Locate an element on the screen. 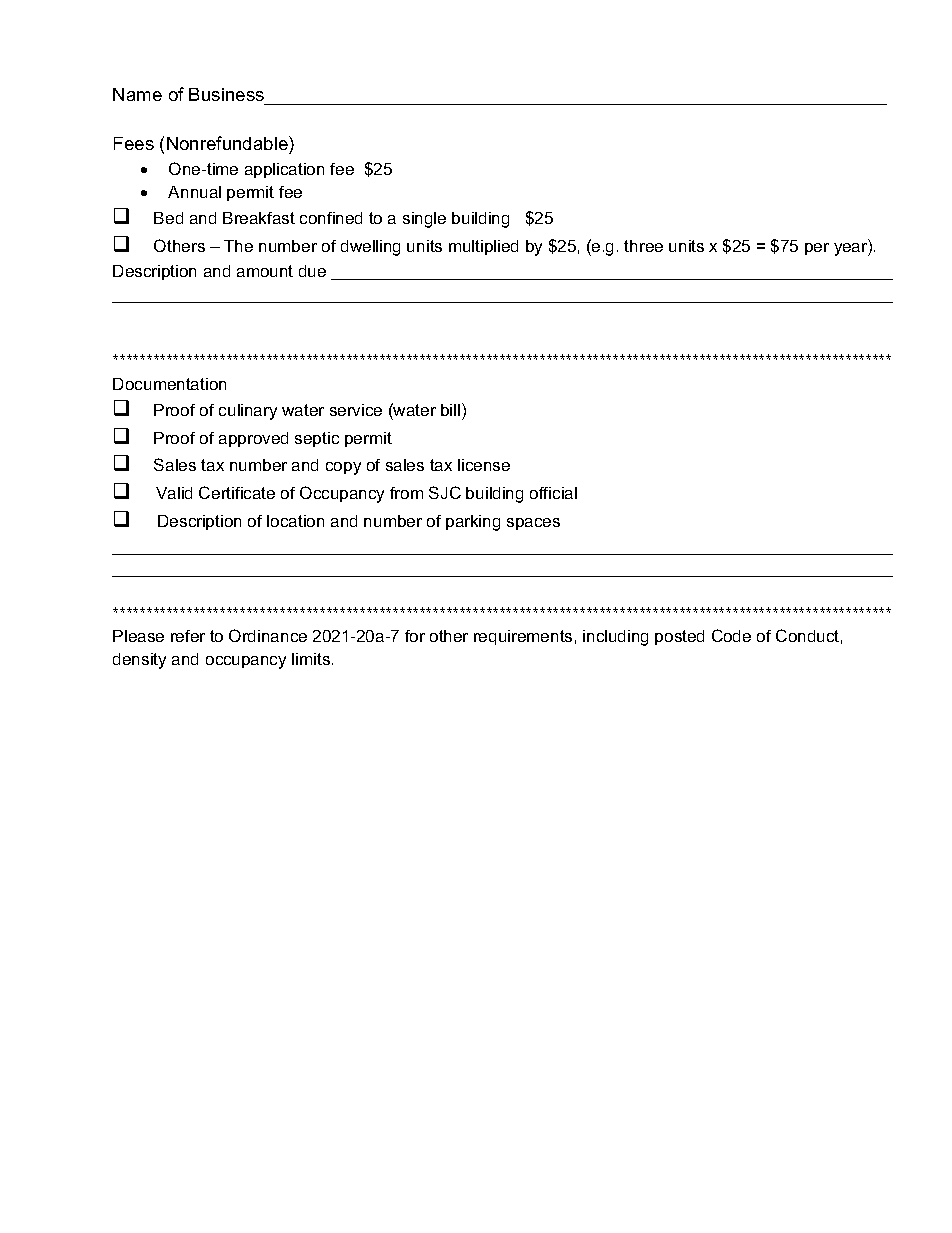 The width and height of the screenshot is (952, 1233). official is located at coordinates (553, 493).
